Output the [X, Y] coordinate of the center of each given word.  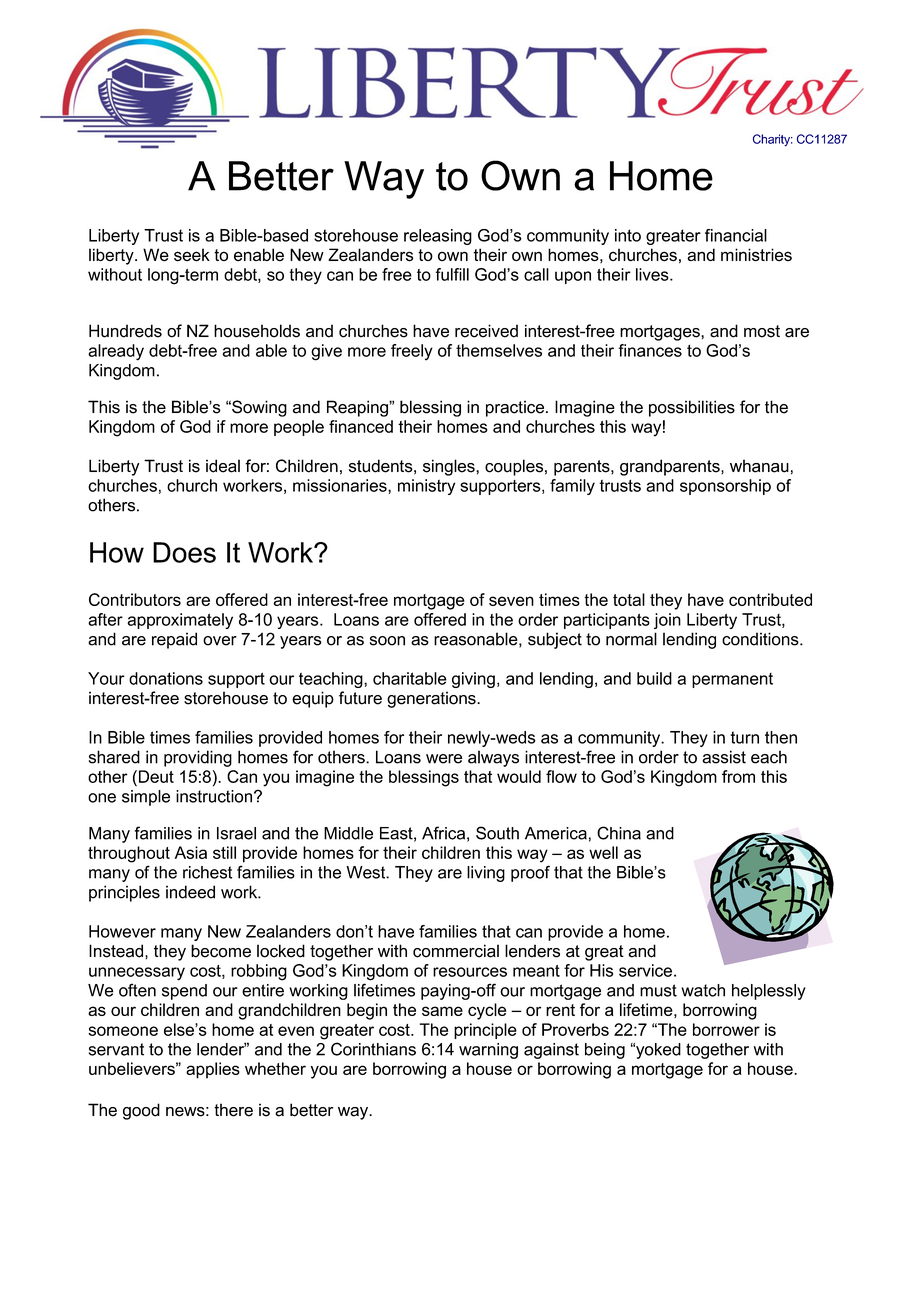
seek [192, 255]
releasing [438, 237]
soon [387, 641]
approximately [180, 621]
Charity [773, 140]
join [667, 621]
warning [488, 1051]
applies [213, 1070]
